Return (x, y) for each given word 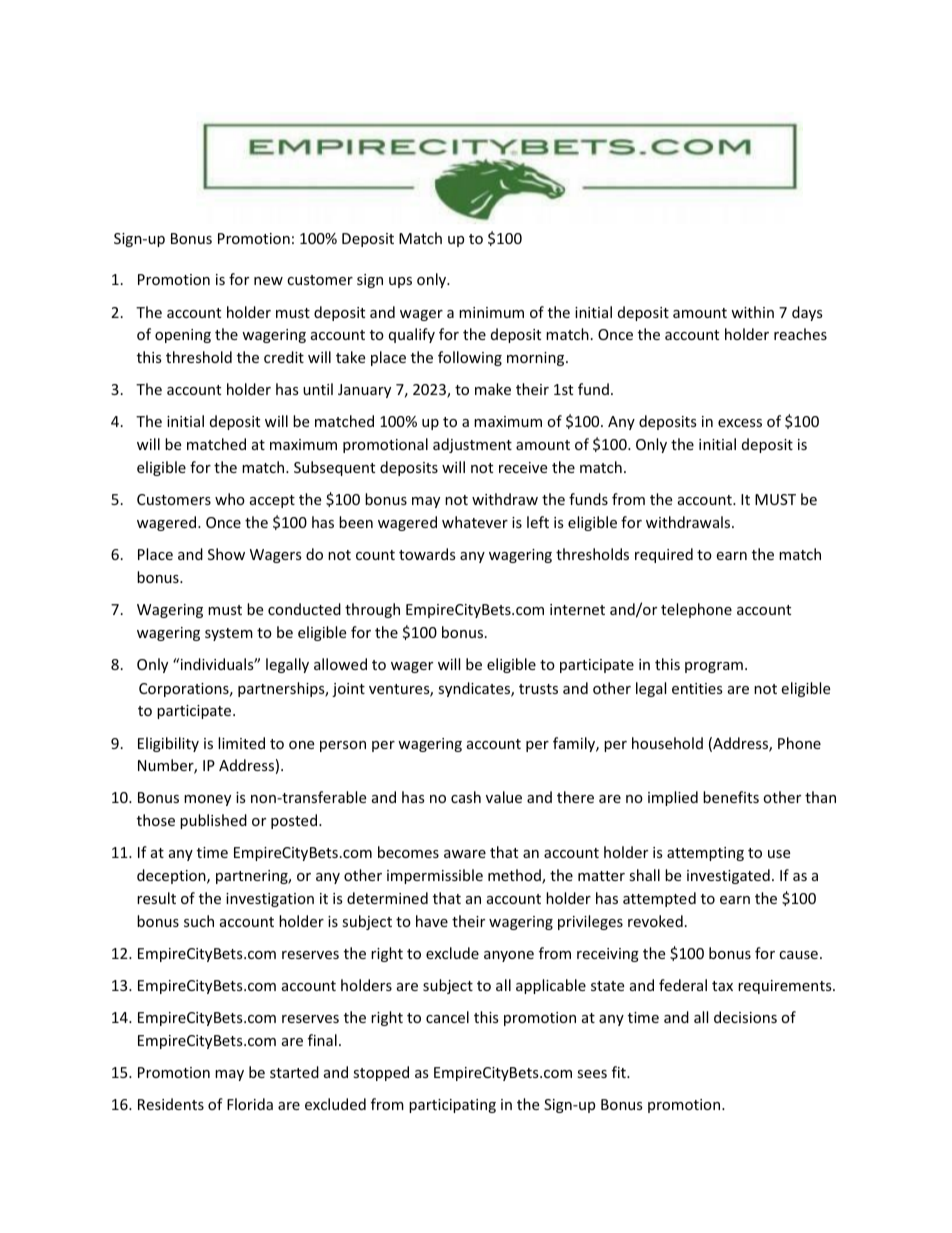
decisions (745, 1017)
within (752, 312)
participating (452, 1106)
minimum (491, 312)
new (268, 281)
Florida (250, 1104)
